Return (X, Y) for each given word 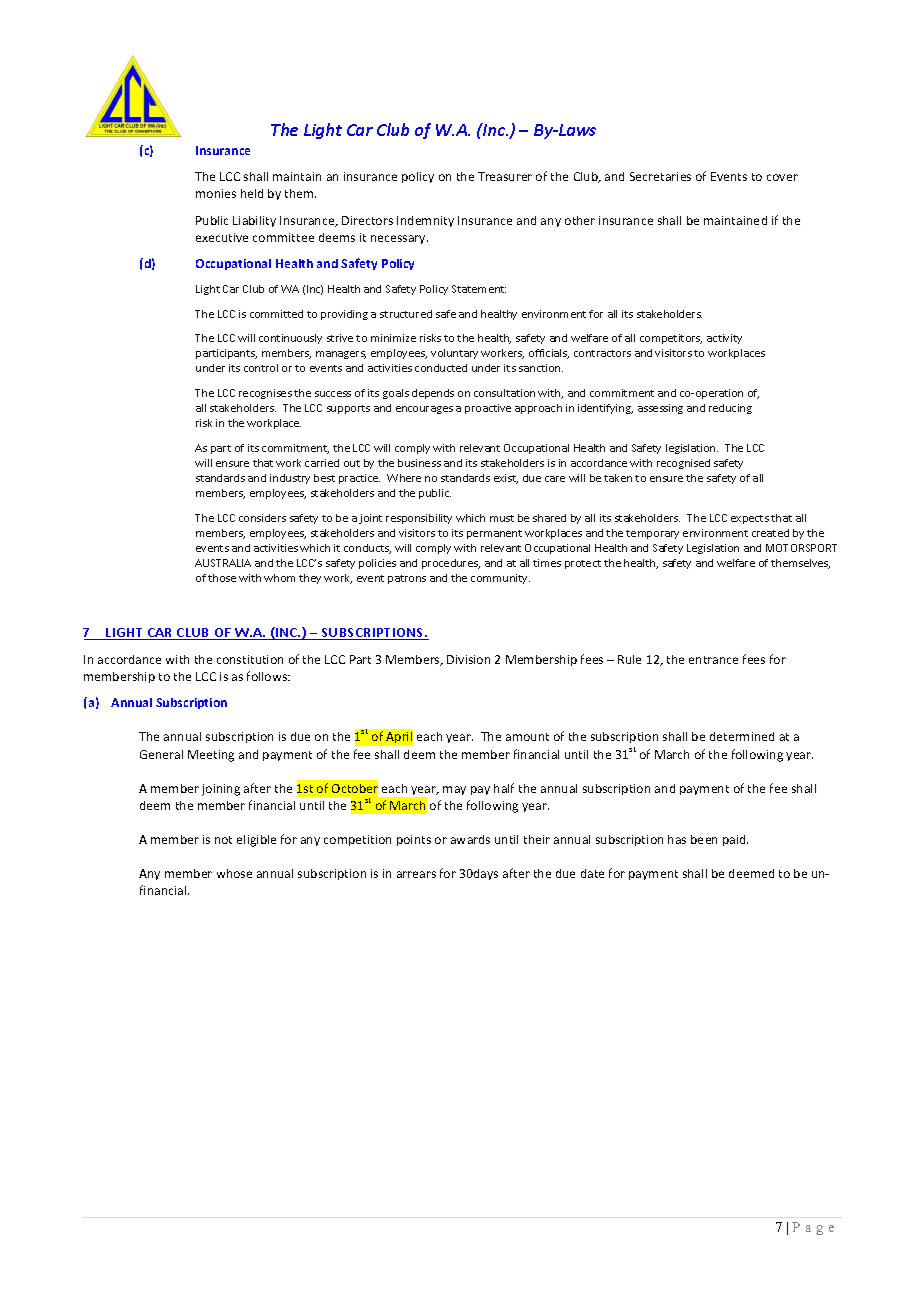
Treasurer (505, 176)
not (223, 840)
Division (468, 659)
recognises (265, 394)
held (252, 193)
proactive (488, 409)
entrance (713, 660)
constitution (250, 659)
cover (782, 177)
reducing (730, 409)
